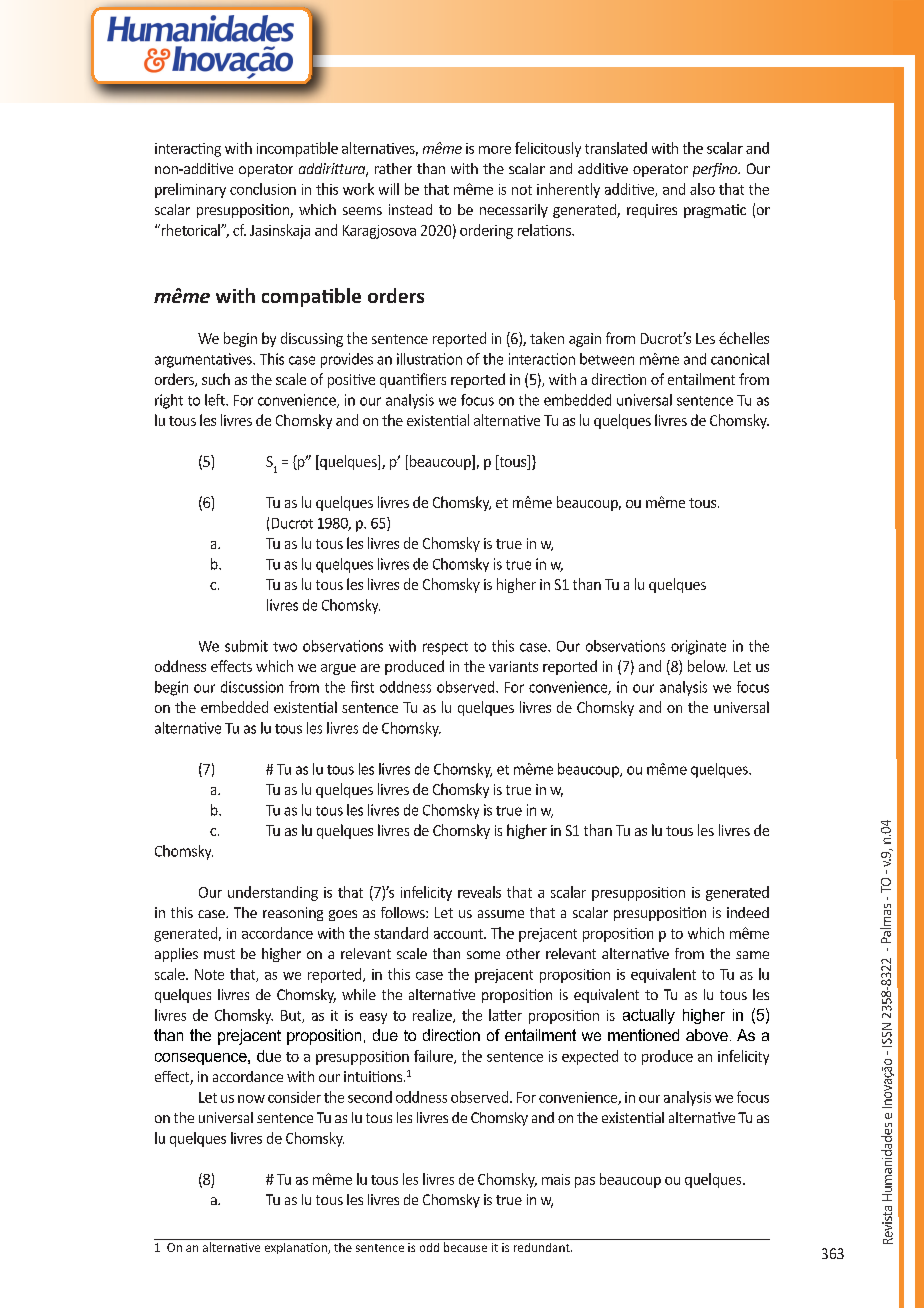 This document has height=1308, width=924. I want to click on pas, so click(585, 1182).
